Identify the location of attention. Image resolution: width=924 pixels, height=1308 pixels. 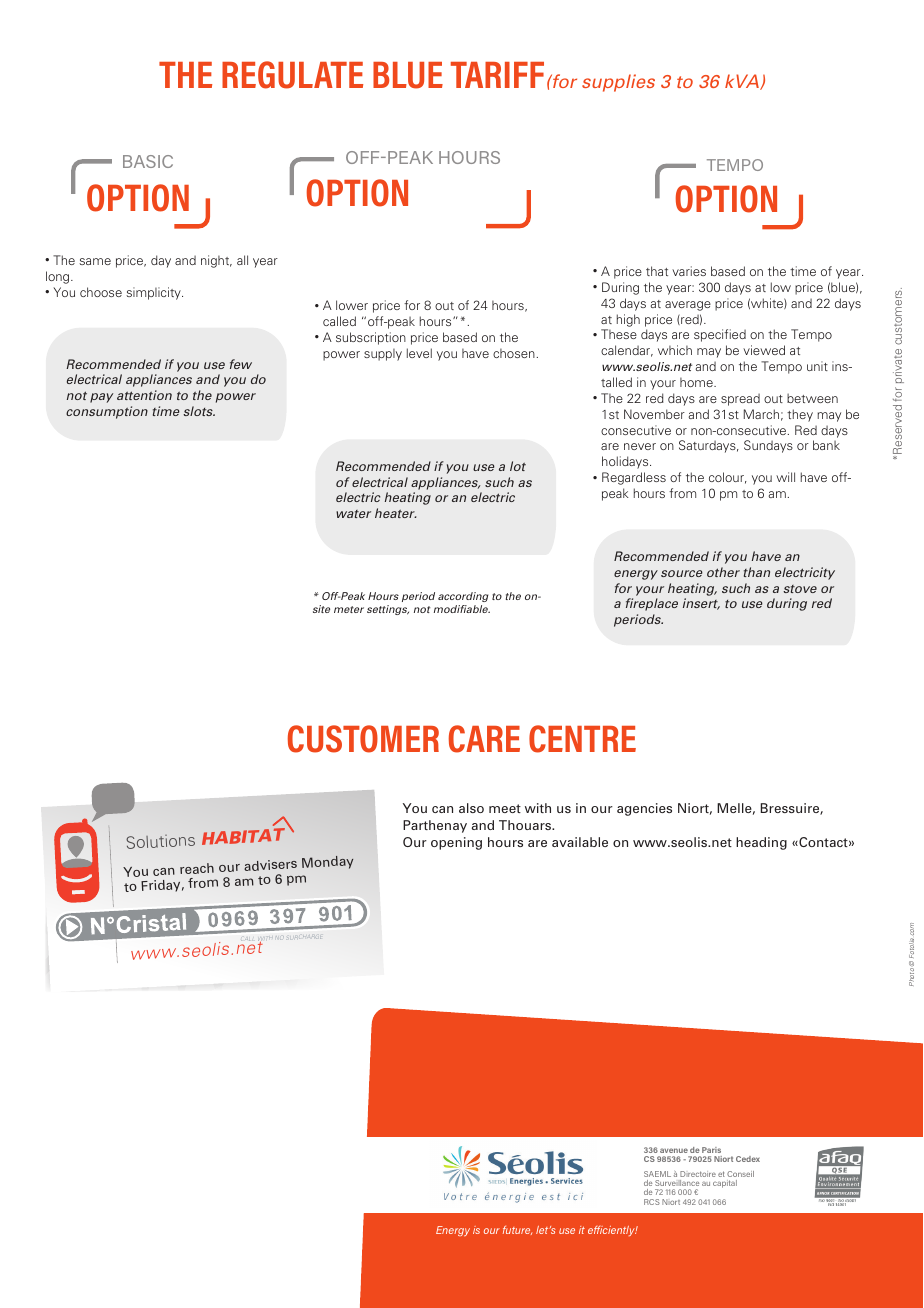
(144, 395).
